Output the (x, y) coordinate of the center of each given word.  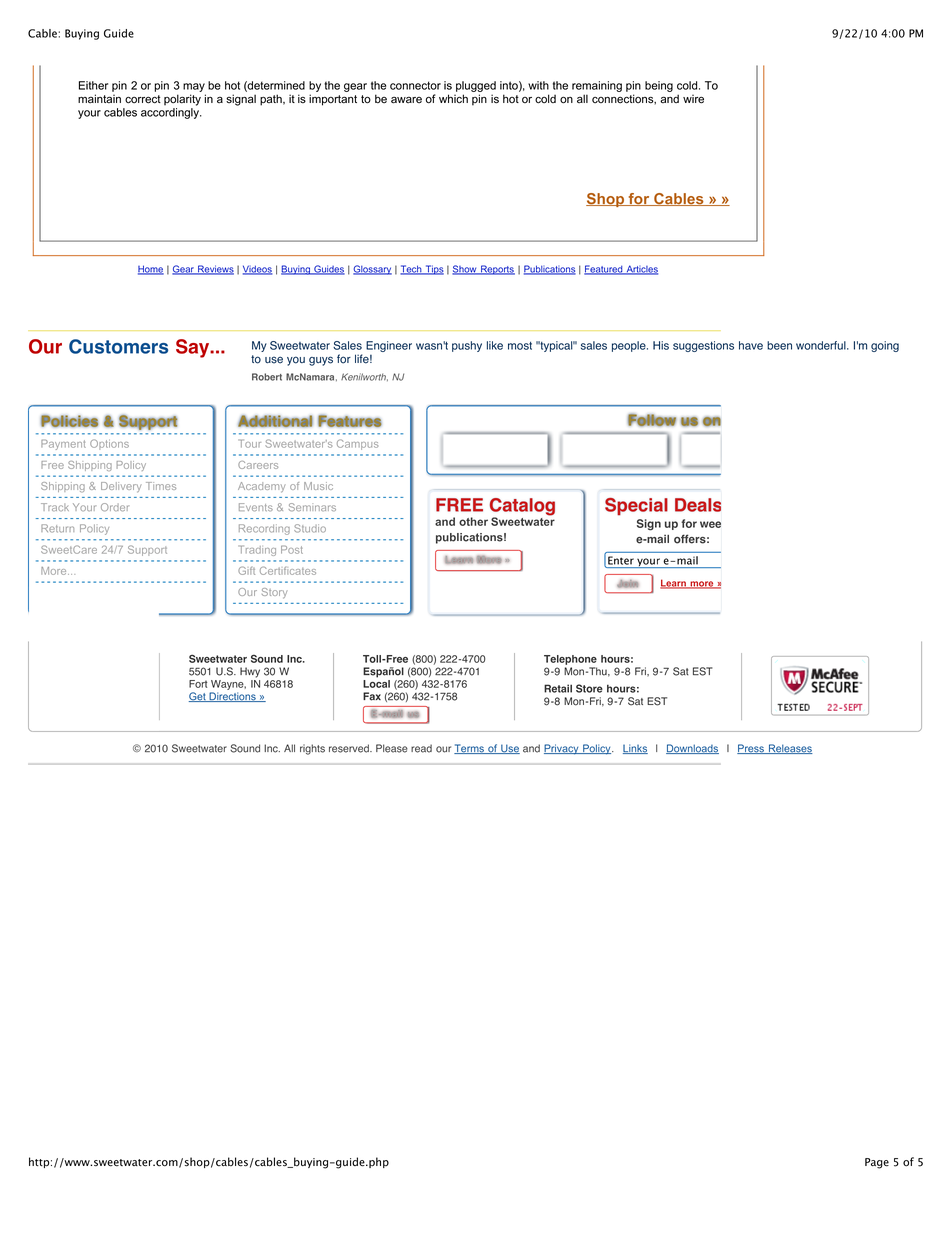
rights (312, 749)
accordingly (171, 113)
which (453, 99)
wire (693, 99)
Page (877, 1163)
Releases (789, 749)
